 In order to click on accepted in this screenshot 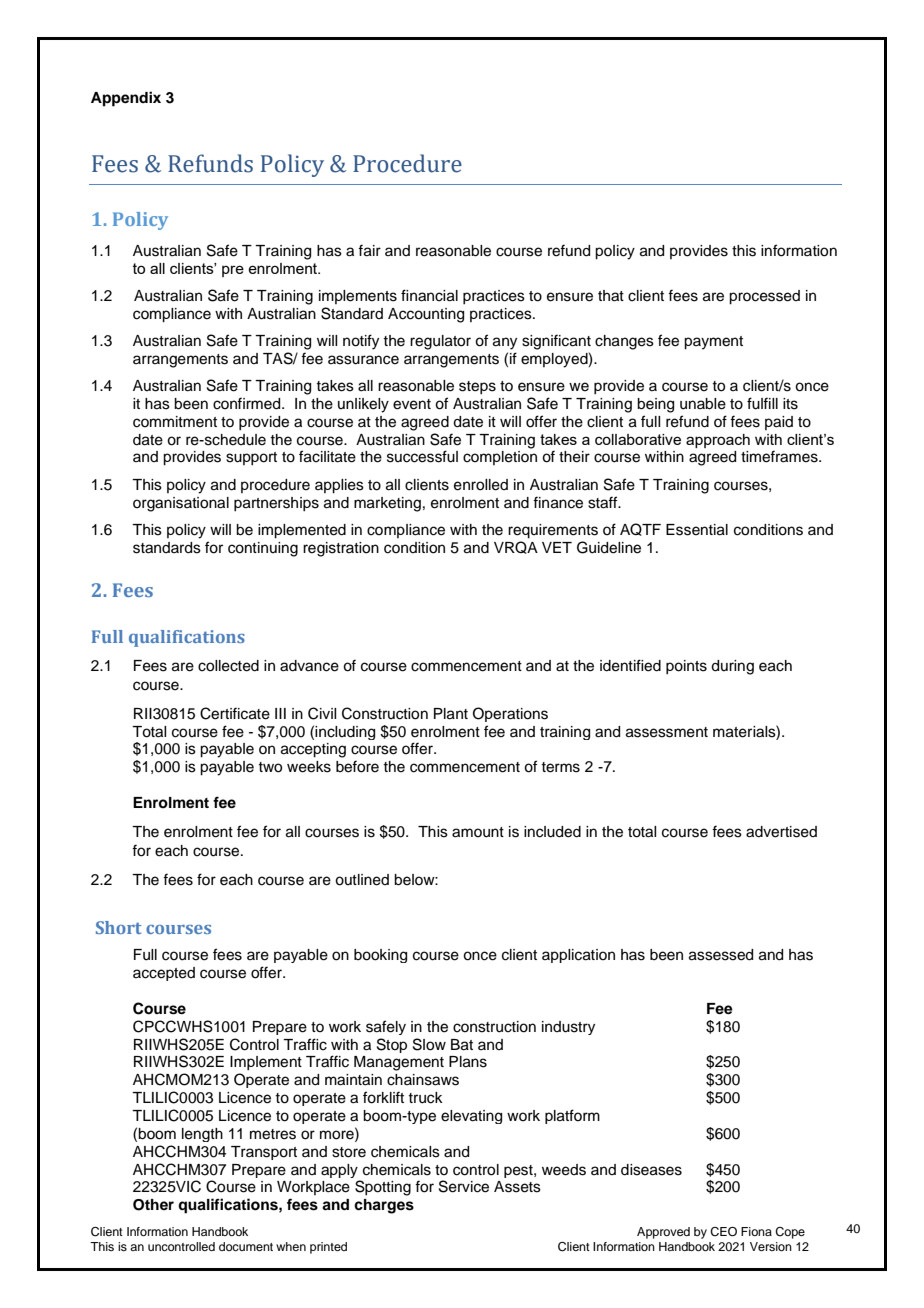, I will do `click(164, 974)`.
